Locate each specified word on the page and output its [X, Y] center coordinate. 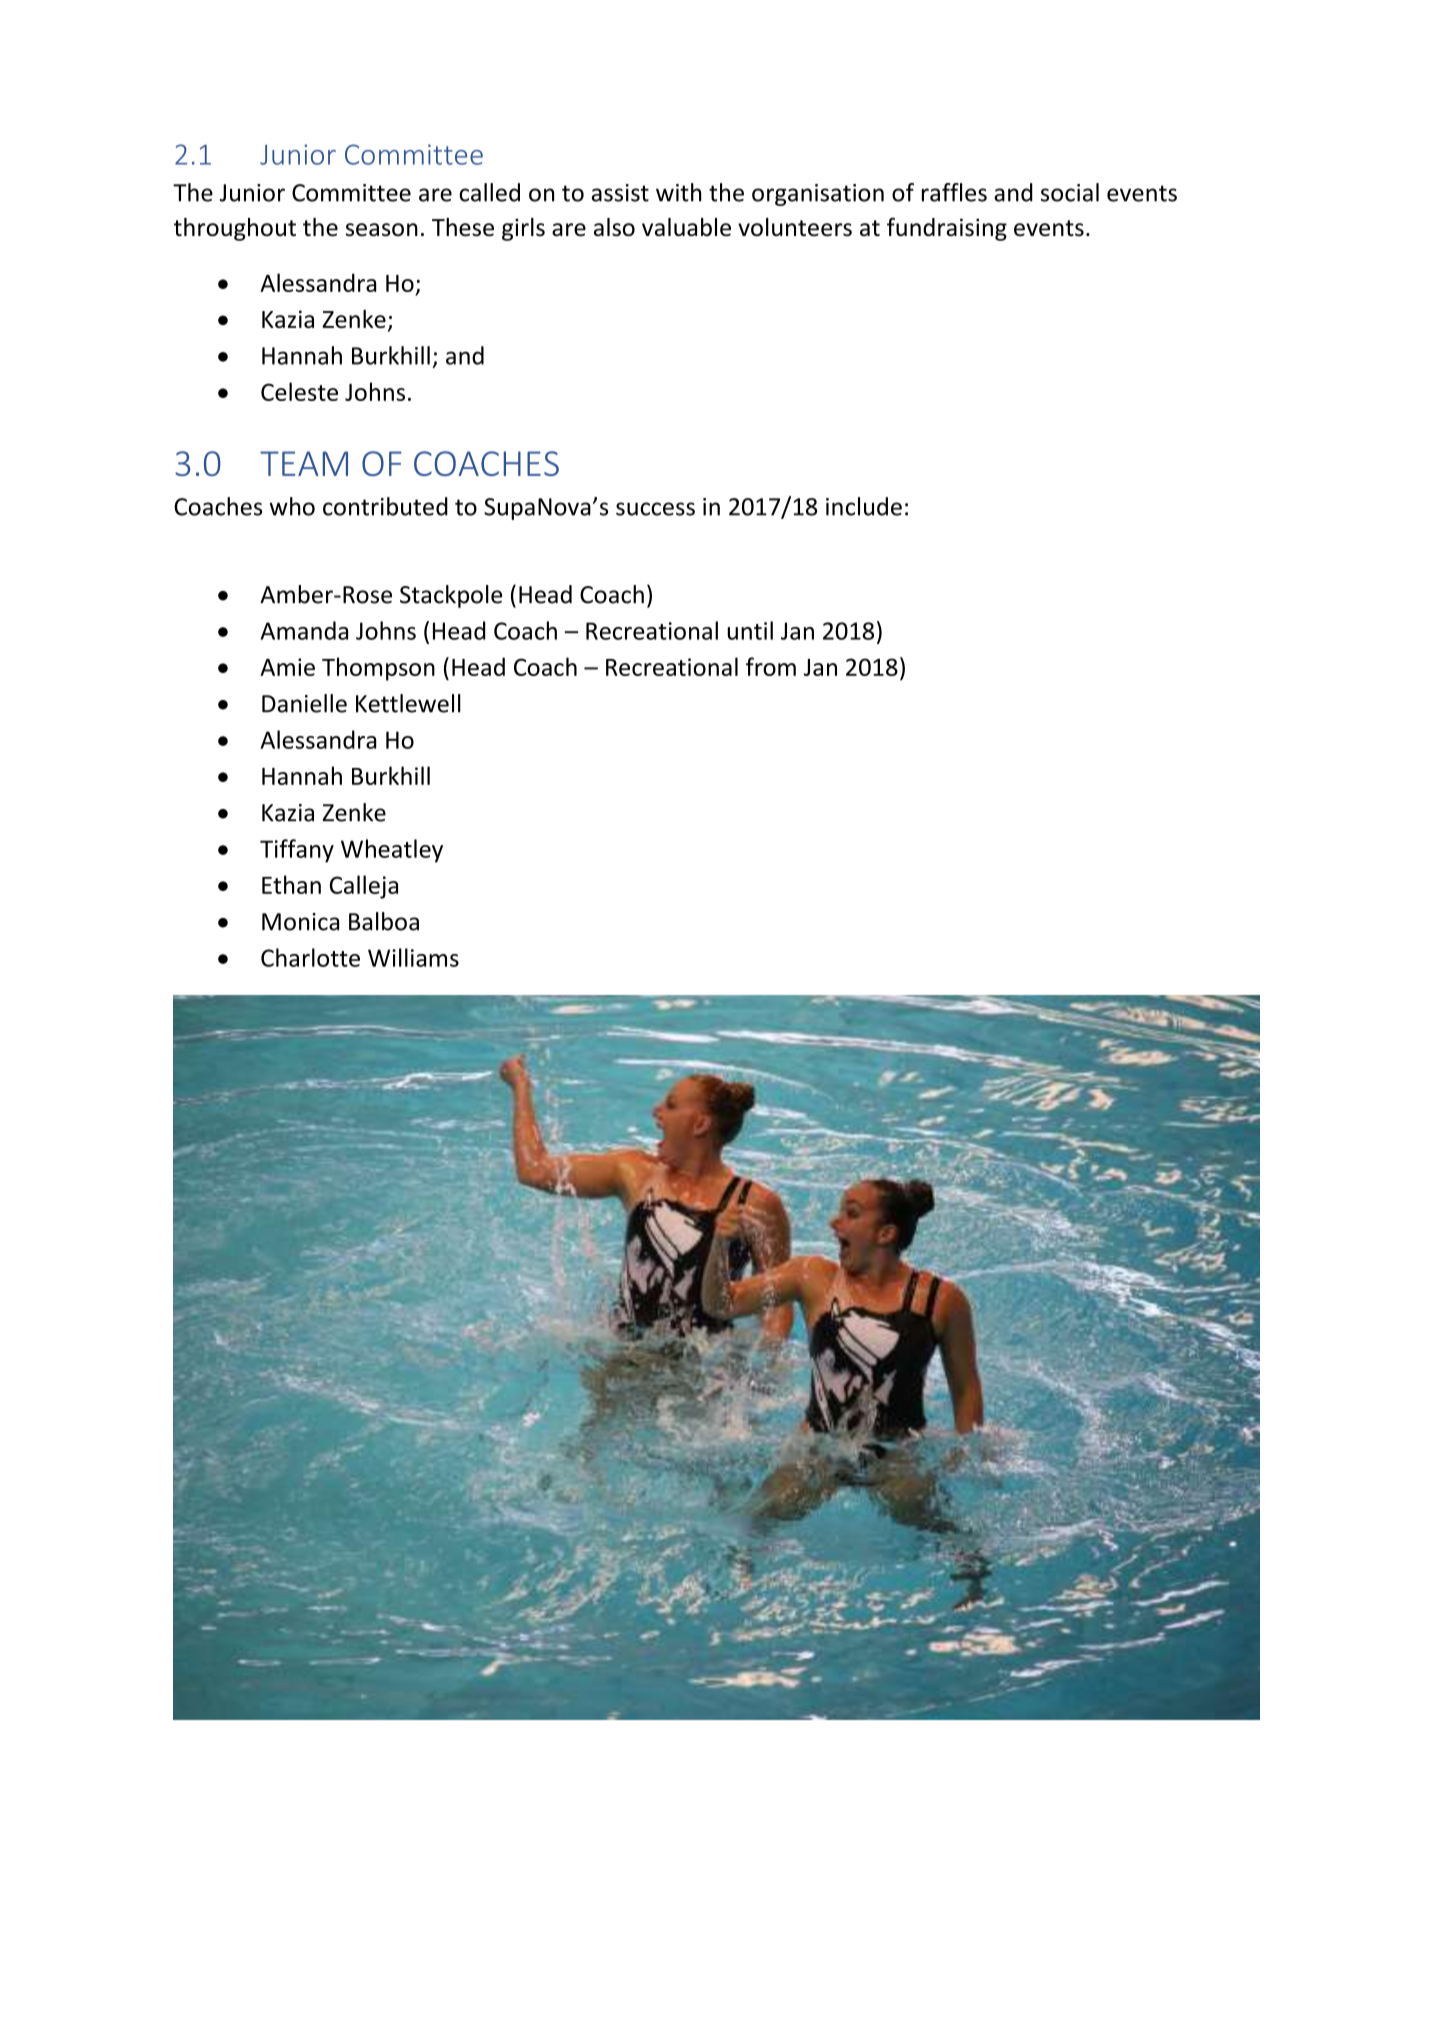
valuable [686, 227]
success [655, 509]
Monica [300, 922]
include [864, 506]
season [382, 229]
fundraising [947, 229]
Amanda [304, 630]
